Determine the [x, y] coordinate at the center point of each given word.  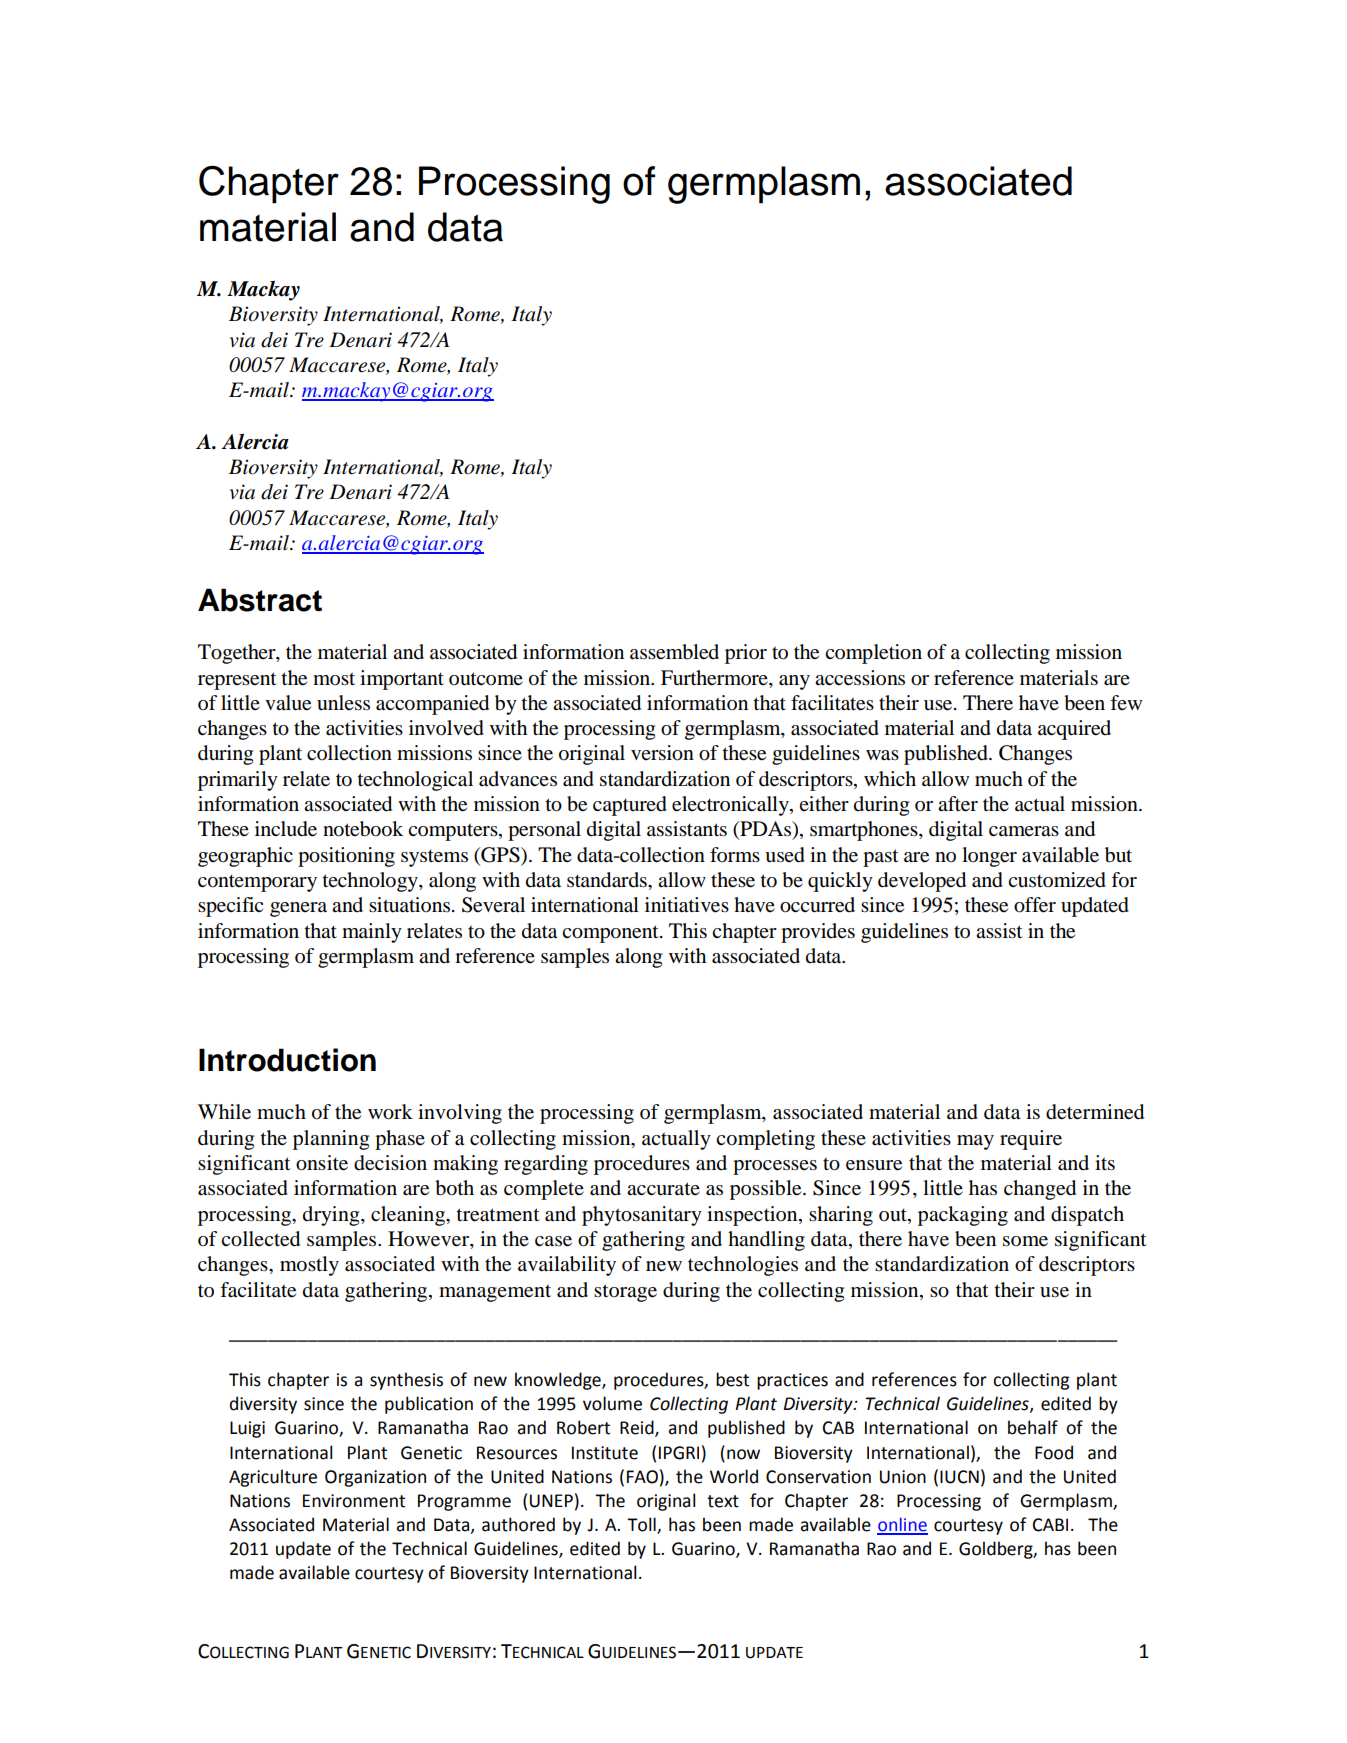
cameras [1024, 831]
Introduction [287, 1060]
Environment [354, 1501]
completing [765, 1140]
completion [873, 654]
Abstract [260, 600]
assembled [674, 652]
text [723, 1501]
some [1025, 1241]
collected [260, 1239]
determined [1095, 1112]
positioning [346, 857]
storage [625, 1293]
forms [735, 855]
